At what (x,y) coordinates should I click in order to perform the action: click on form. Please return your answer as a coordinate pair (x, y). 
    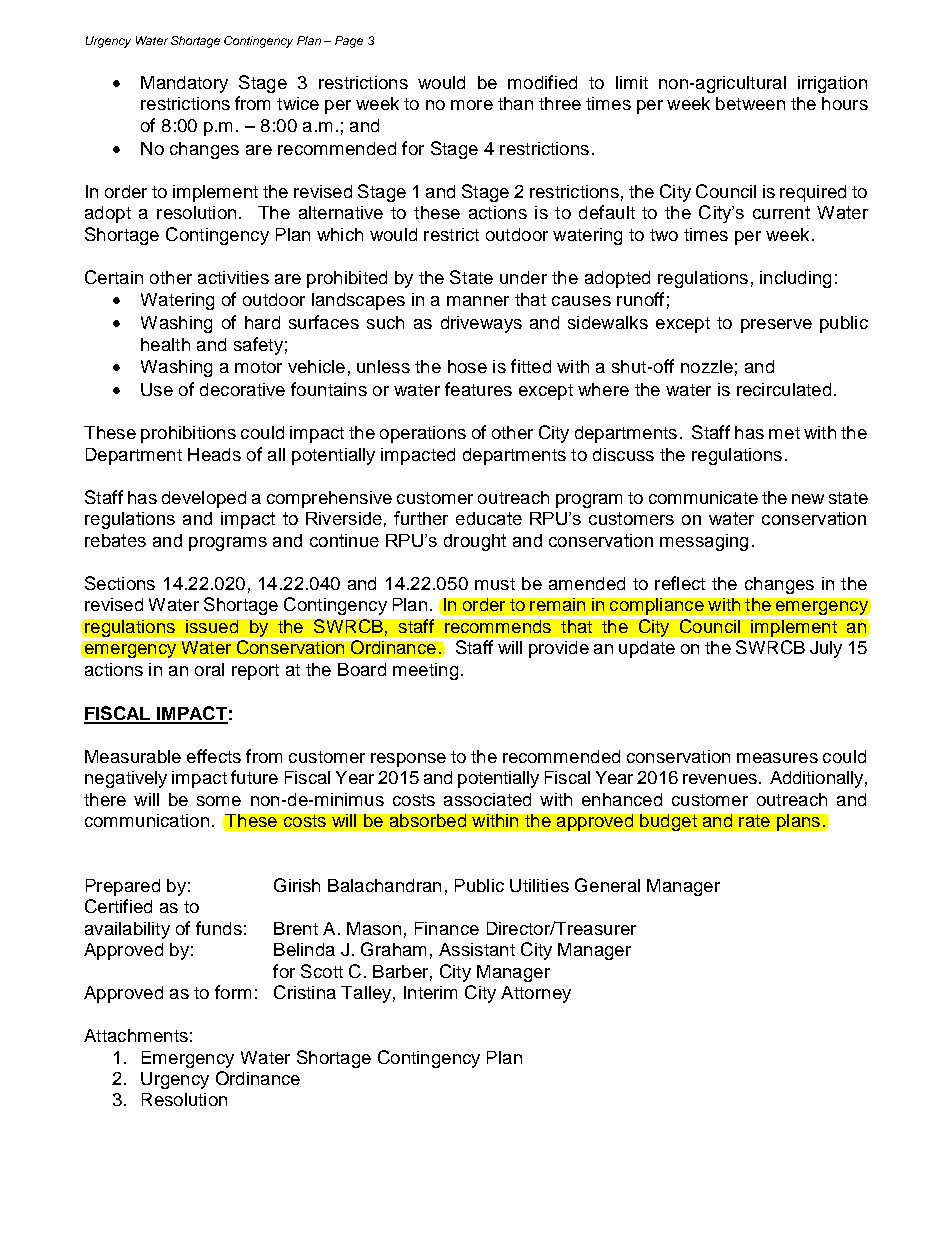
    Looking at the image, I should click on (233, 992).
